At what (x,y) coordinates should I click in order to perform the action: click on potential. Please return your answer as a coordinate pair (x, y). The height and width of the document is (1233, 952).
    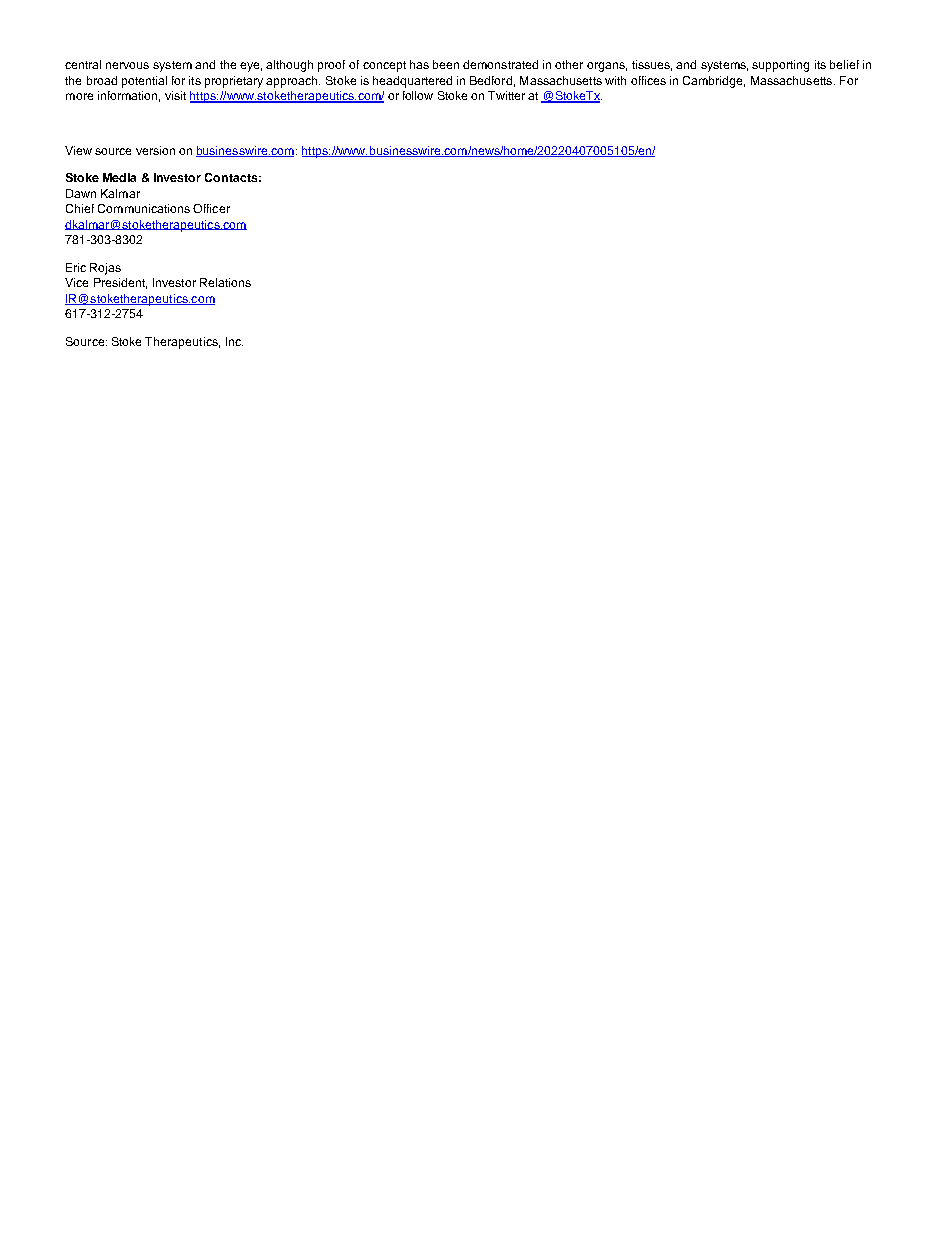
    Looking at the image, I should click on (144, 82).
